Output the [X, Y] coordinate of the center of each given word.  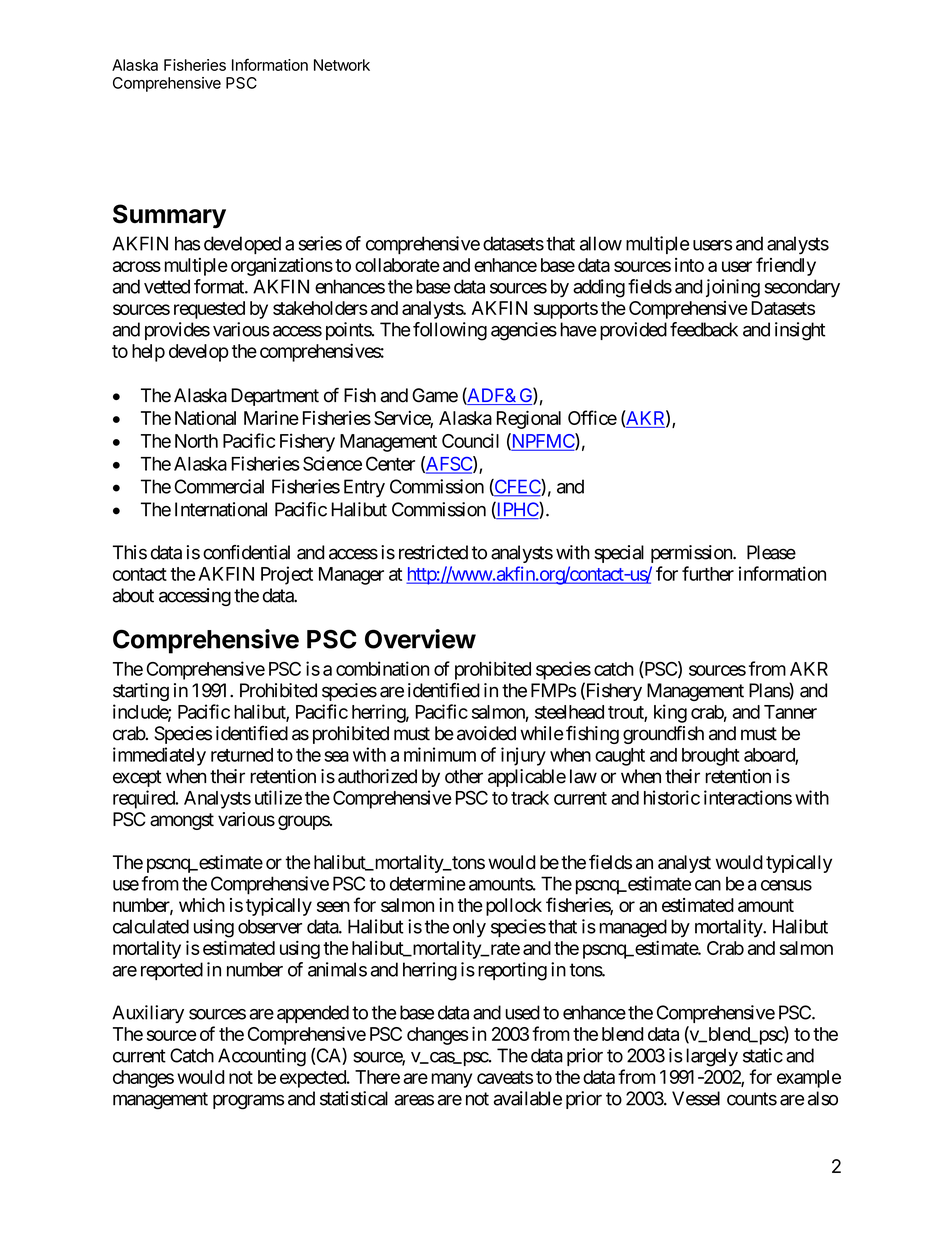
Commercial [219, 486]
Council [470, 440]
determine [428, 883]
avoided [486, 733]
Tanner [790, 712]
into [689, 265]
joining [733, 288]
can [708, 885]
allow [601, 243]
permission [692, 554]
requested [209, 310]
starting [141, 692]
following [450, 331]
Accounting [262, 1057]
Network [342, 65]
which [202, 905]
